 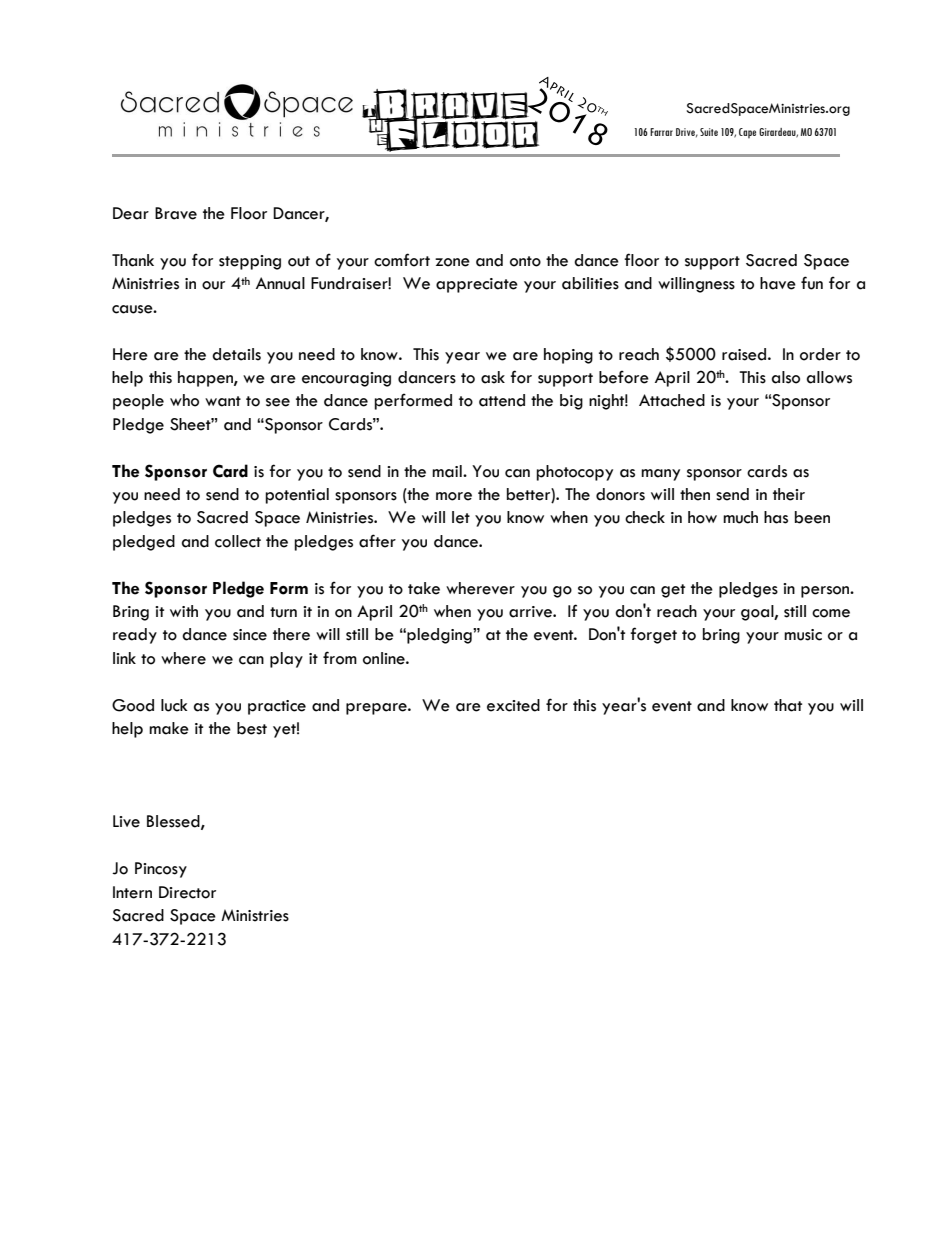 I want to click on since, so click(x=250, y=635).
